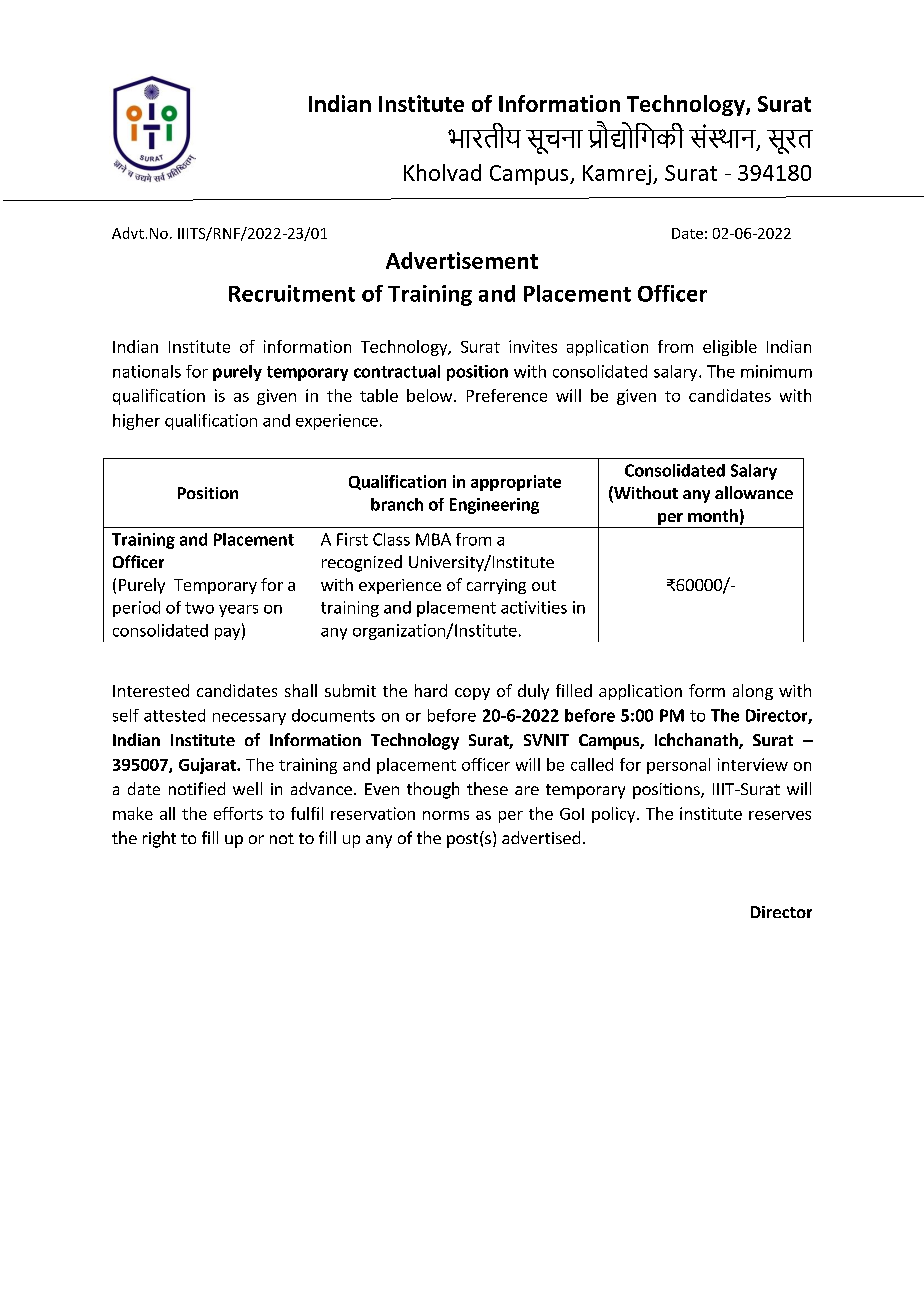  What do you see at coordinates (462, 260) in the document?
I see `Advertisement` at bounding box center [462, 260].
